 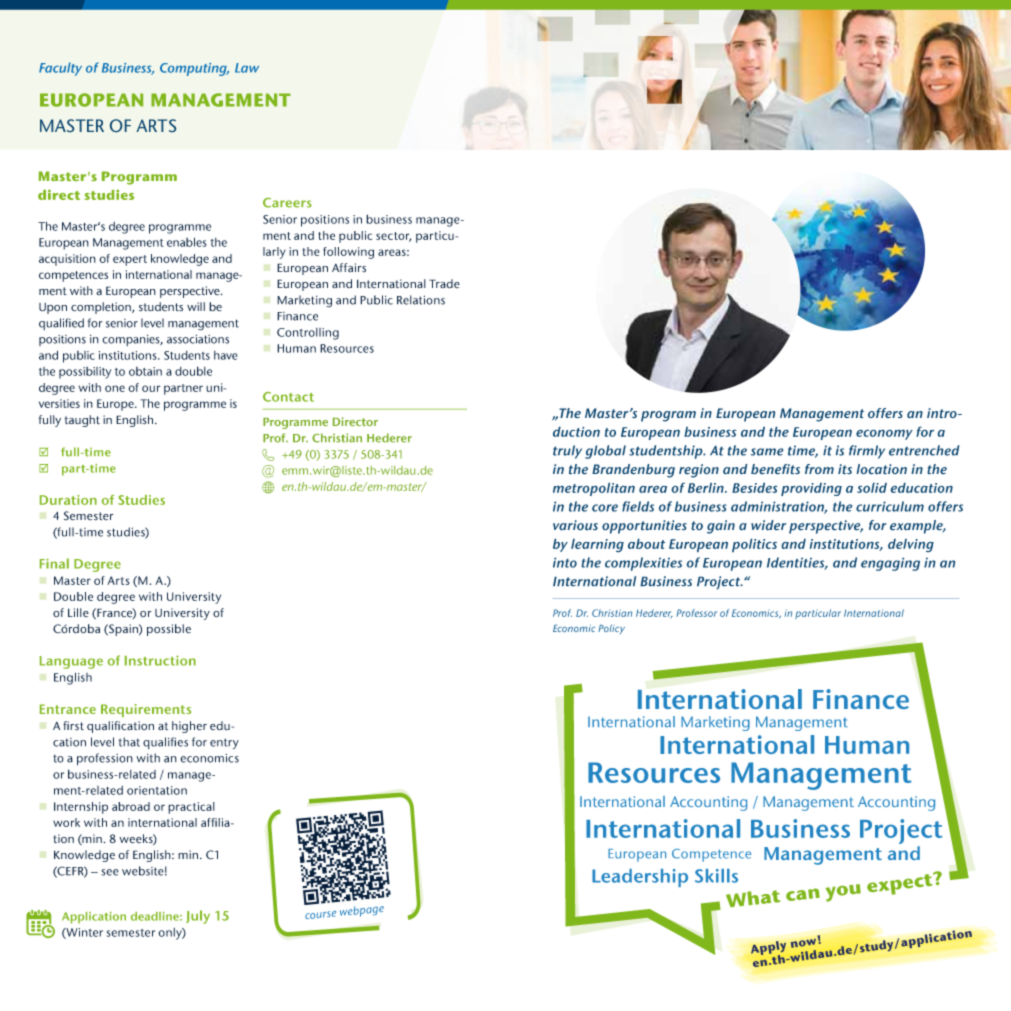 What do you see at coordinates (444, 284) in the image?
I see `Trade` at bounding box center [444, 284].
